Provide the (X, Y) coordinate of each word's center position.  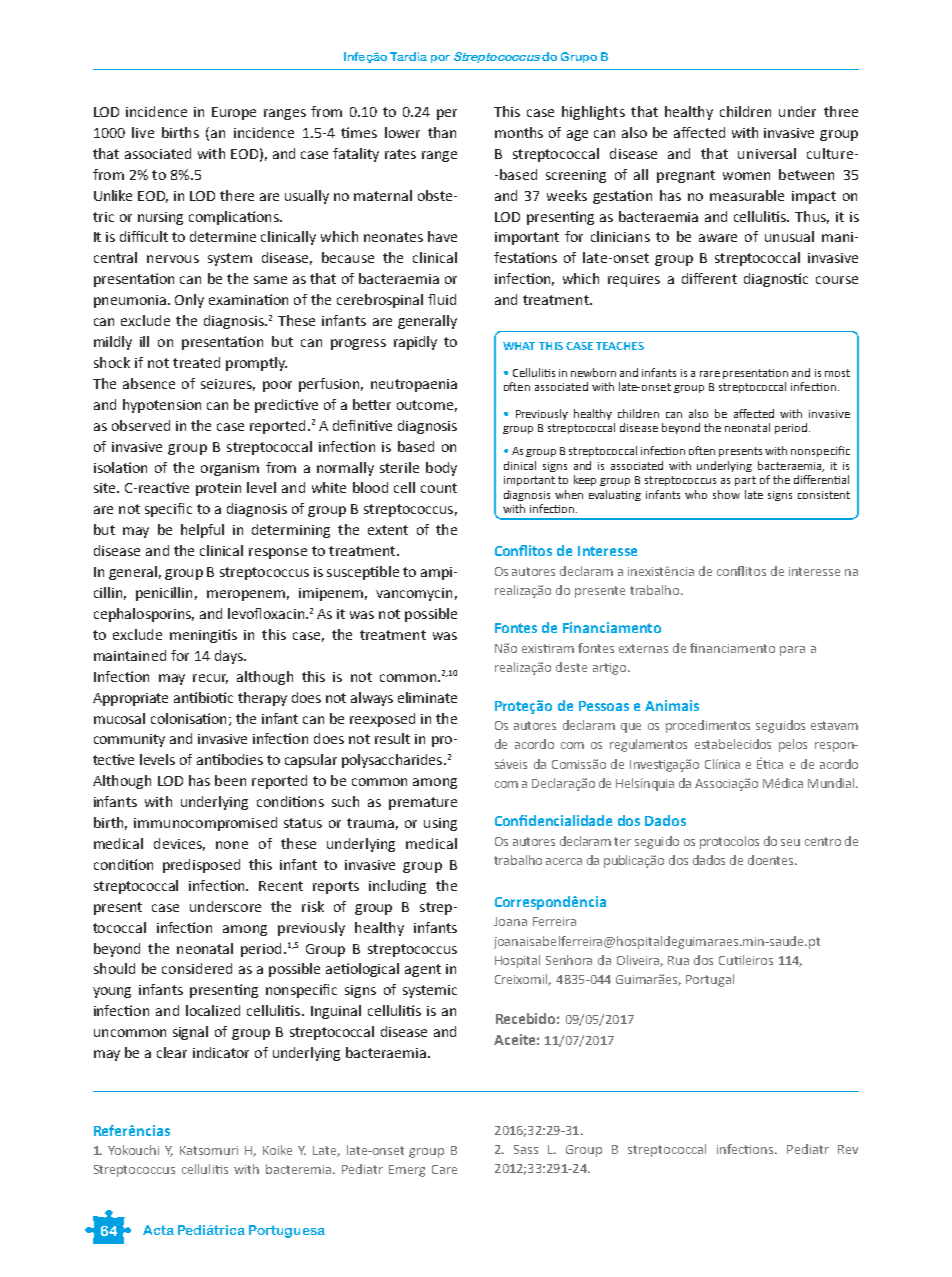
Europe (234, 113)
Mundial (832, 783)
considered (197, 968)
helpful (202, 531)
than (442, 132)
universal (767, 153)
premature (423, 803)
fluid (442, 299)
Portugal (710, 980)
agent (423, 970)
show (726, 494)
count (439, 488)
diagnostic (776, 280)
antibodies (230, 759)
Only (189, 301)
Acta (158, 1230)
